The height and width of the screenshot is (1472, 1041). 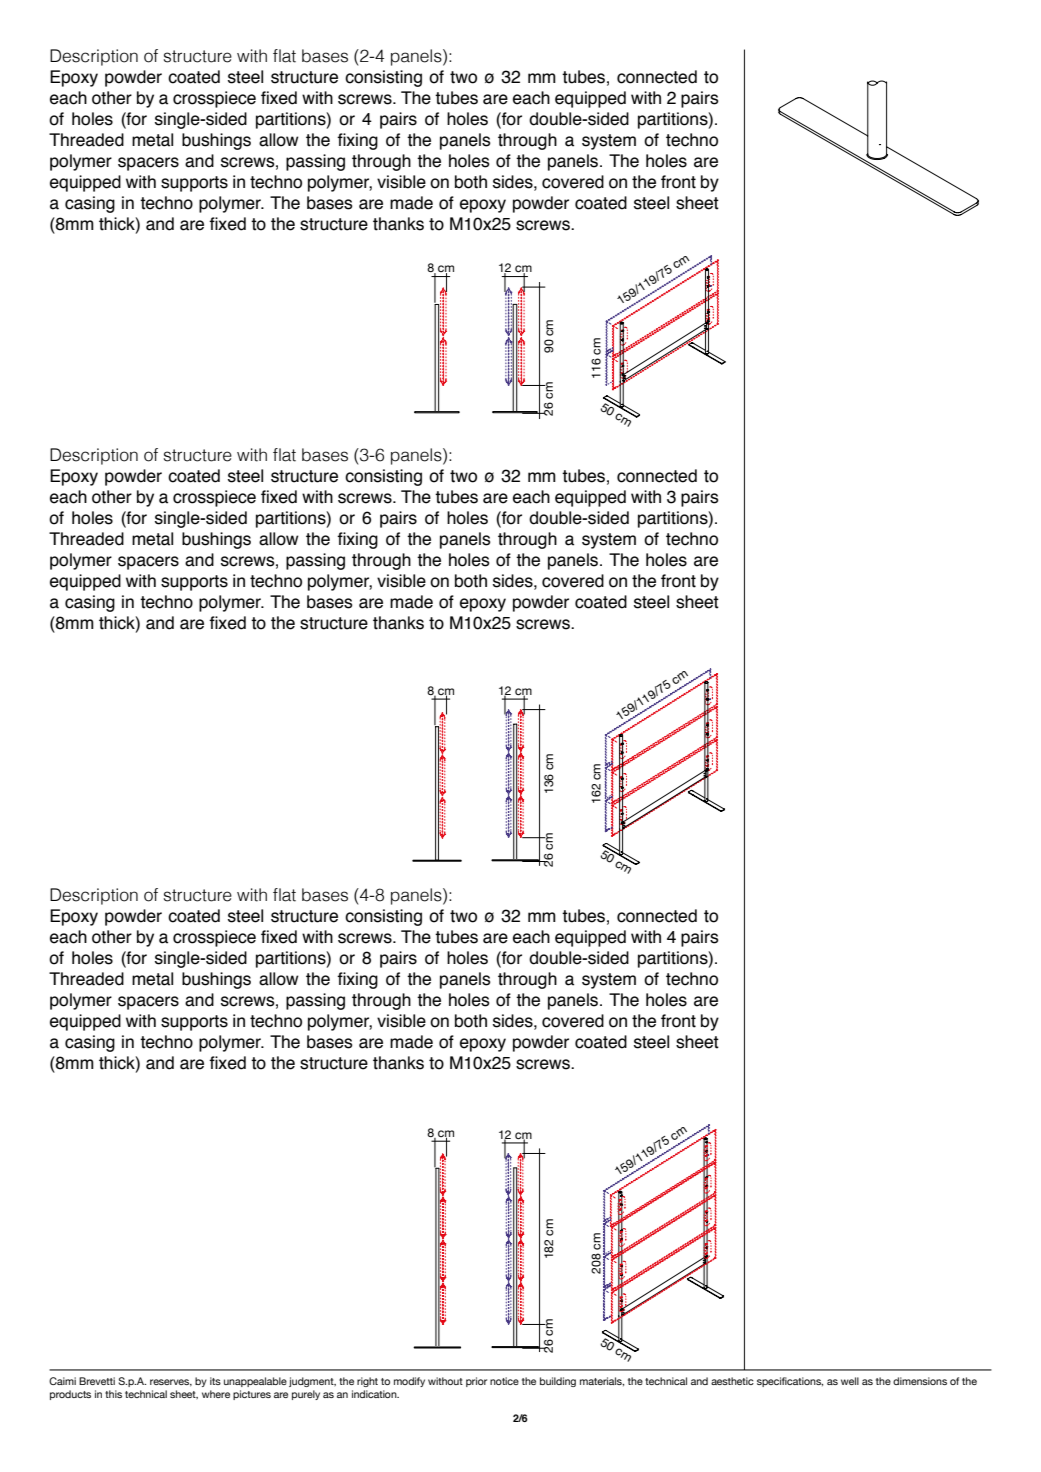 What do you see at coordinates (70, 1395) in the screenshot?
I see `products` at bounding box center [70, 1395].
